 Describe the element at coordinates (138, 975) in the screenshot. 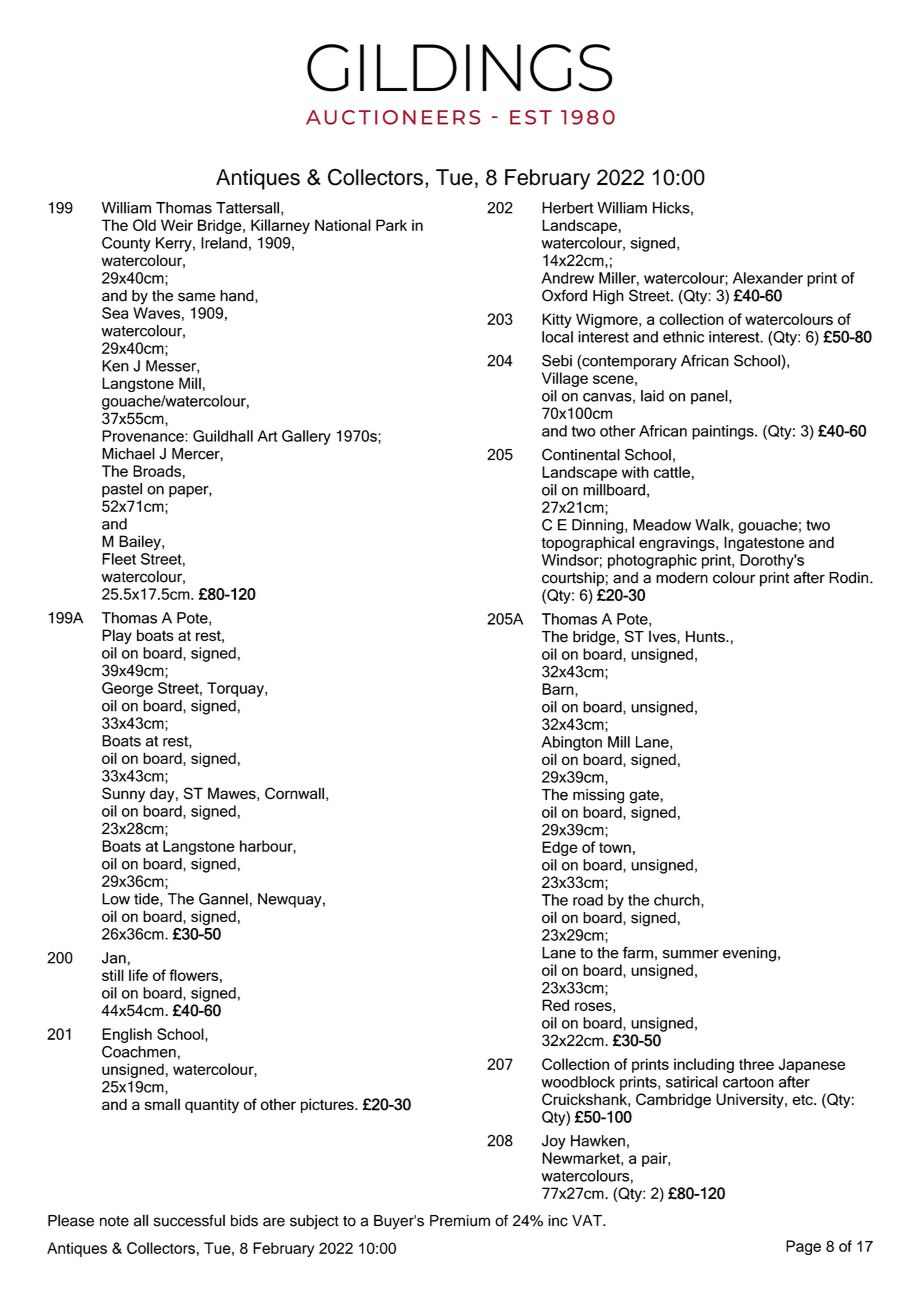

I see `life` at that location.
